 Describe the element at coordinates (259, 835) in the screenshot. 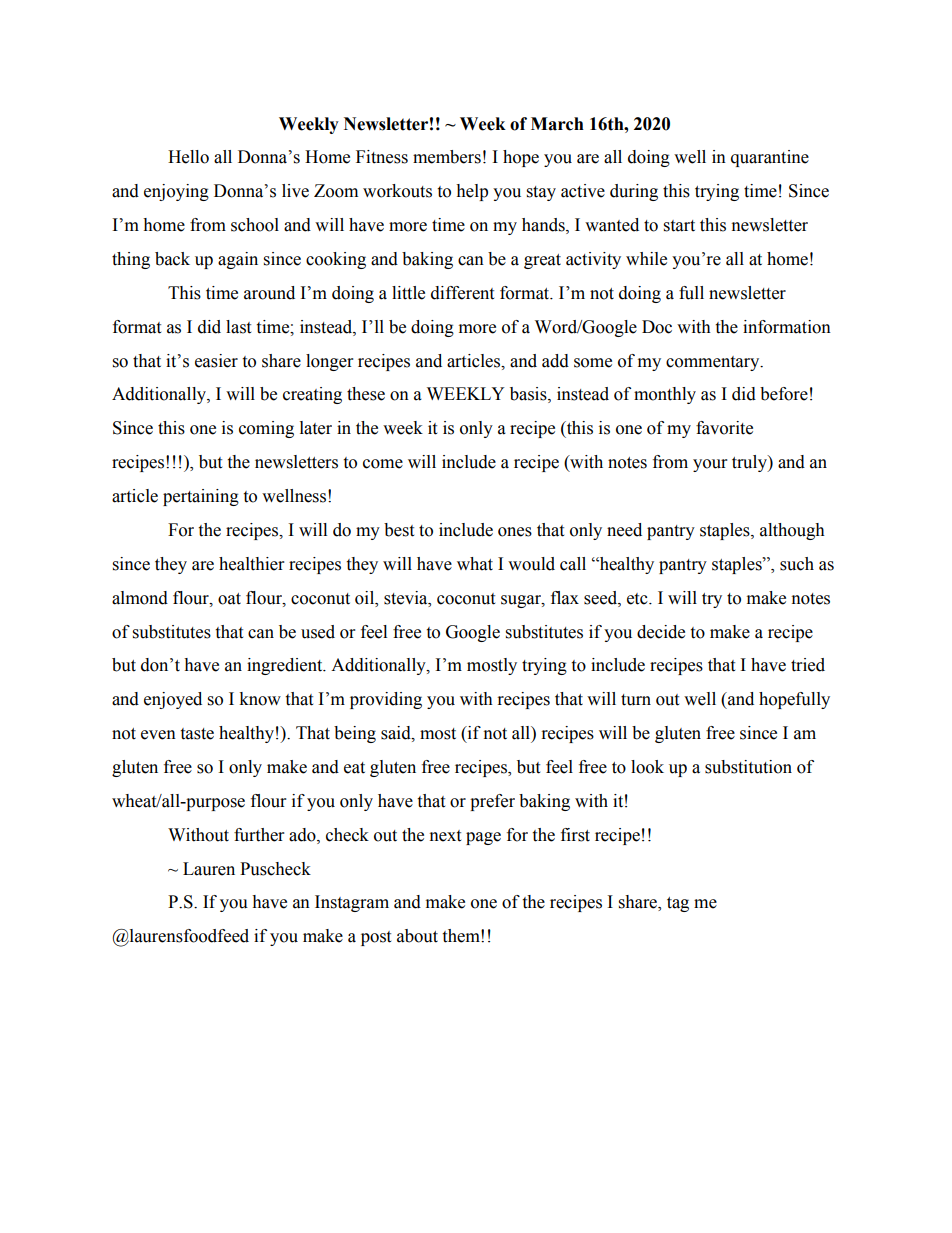

I see `further` at that location.
